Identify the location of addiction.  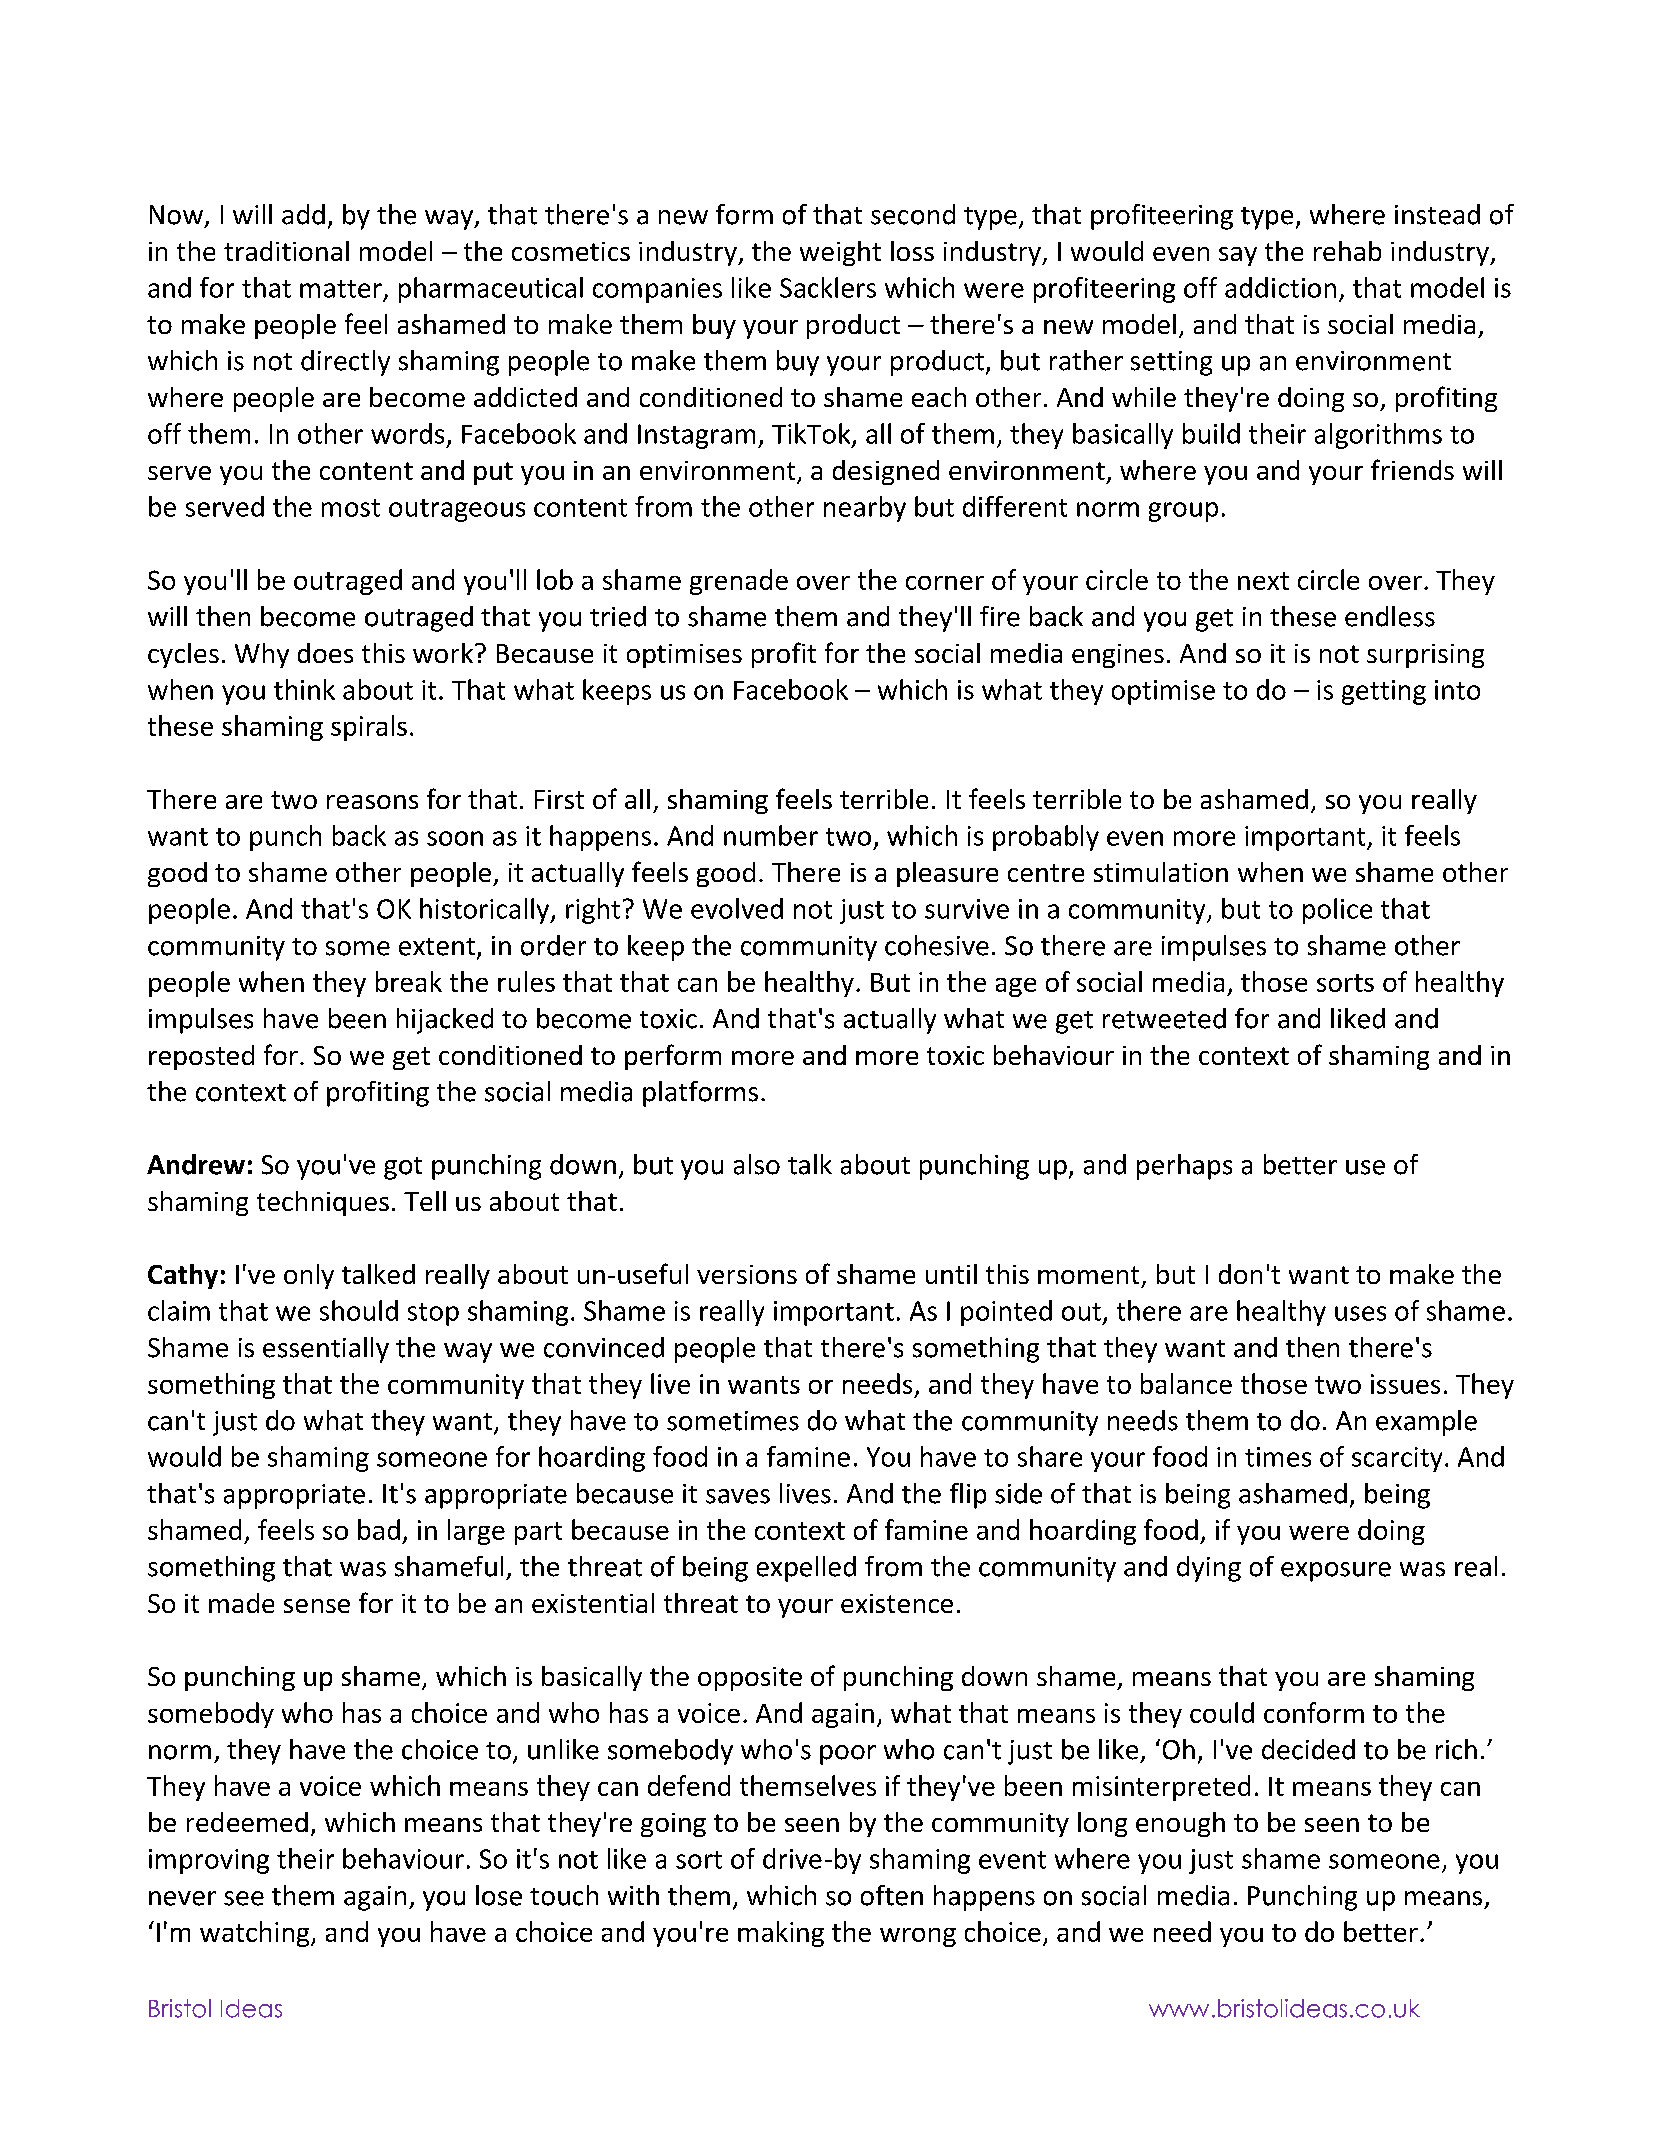
(1280, 287).
